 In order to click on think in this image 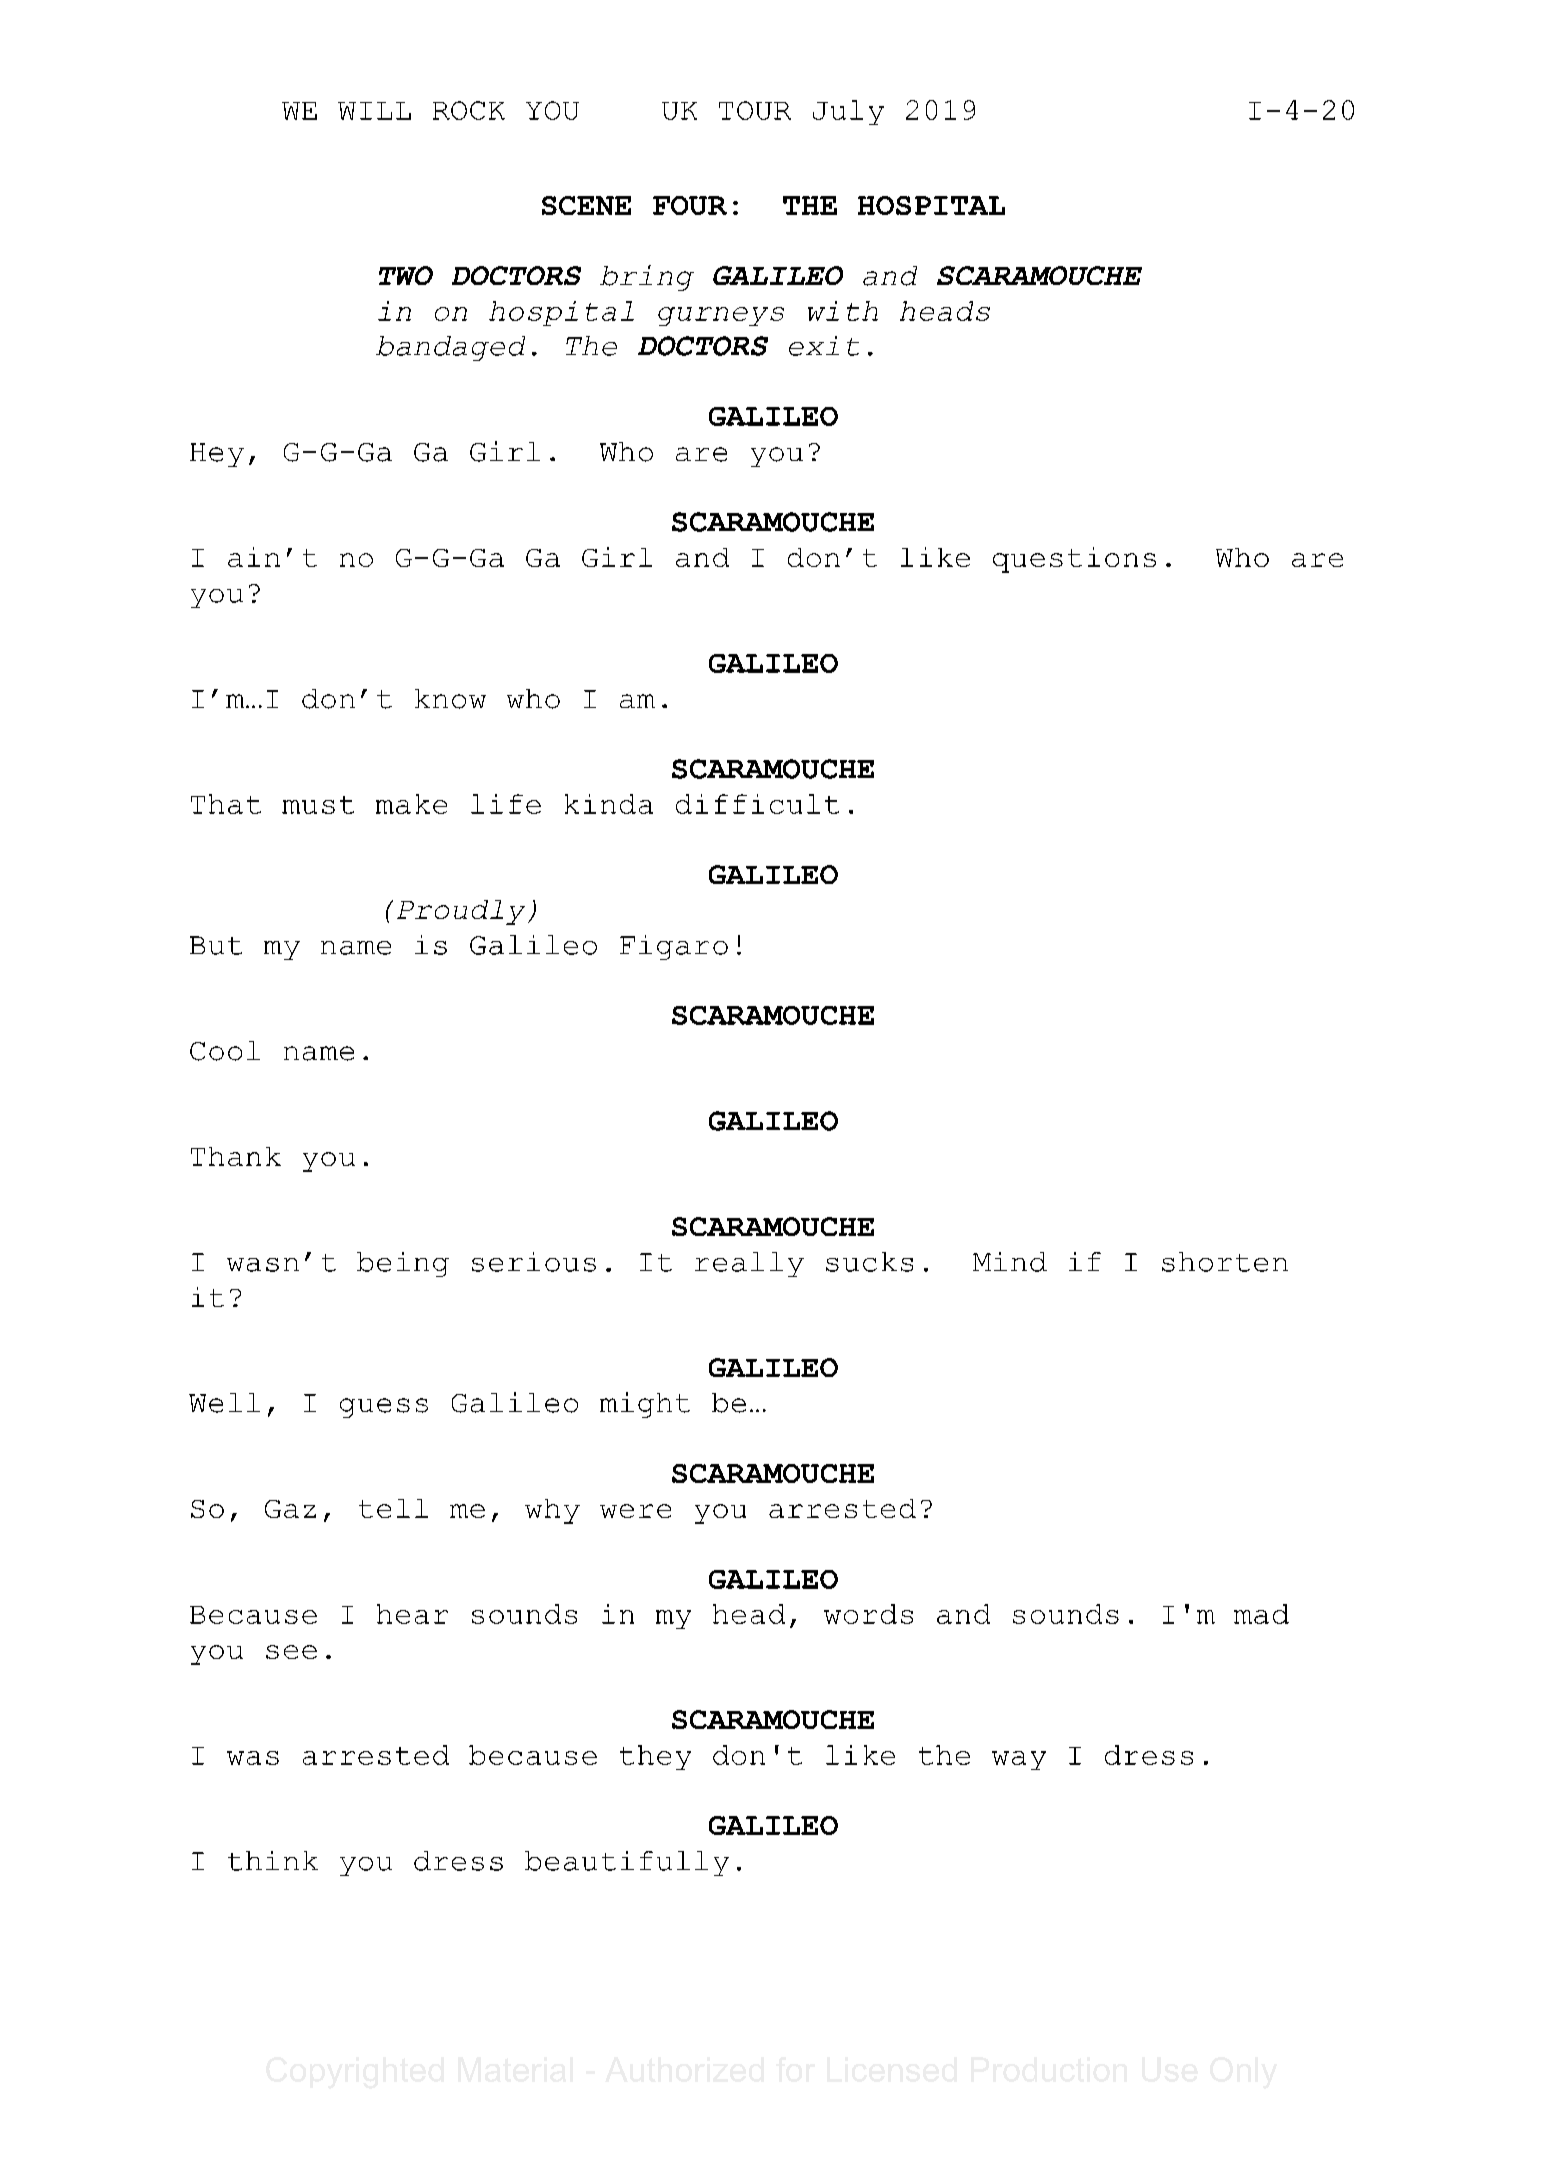, I will do `click(273, 1861)`.
